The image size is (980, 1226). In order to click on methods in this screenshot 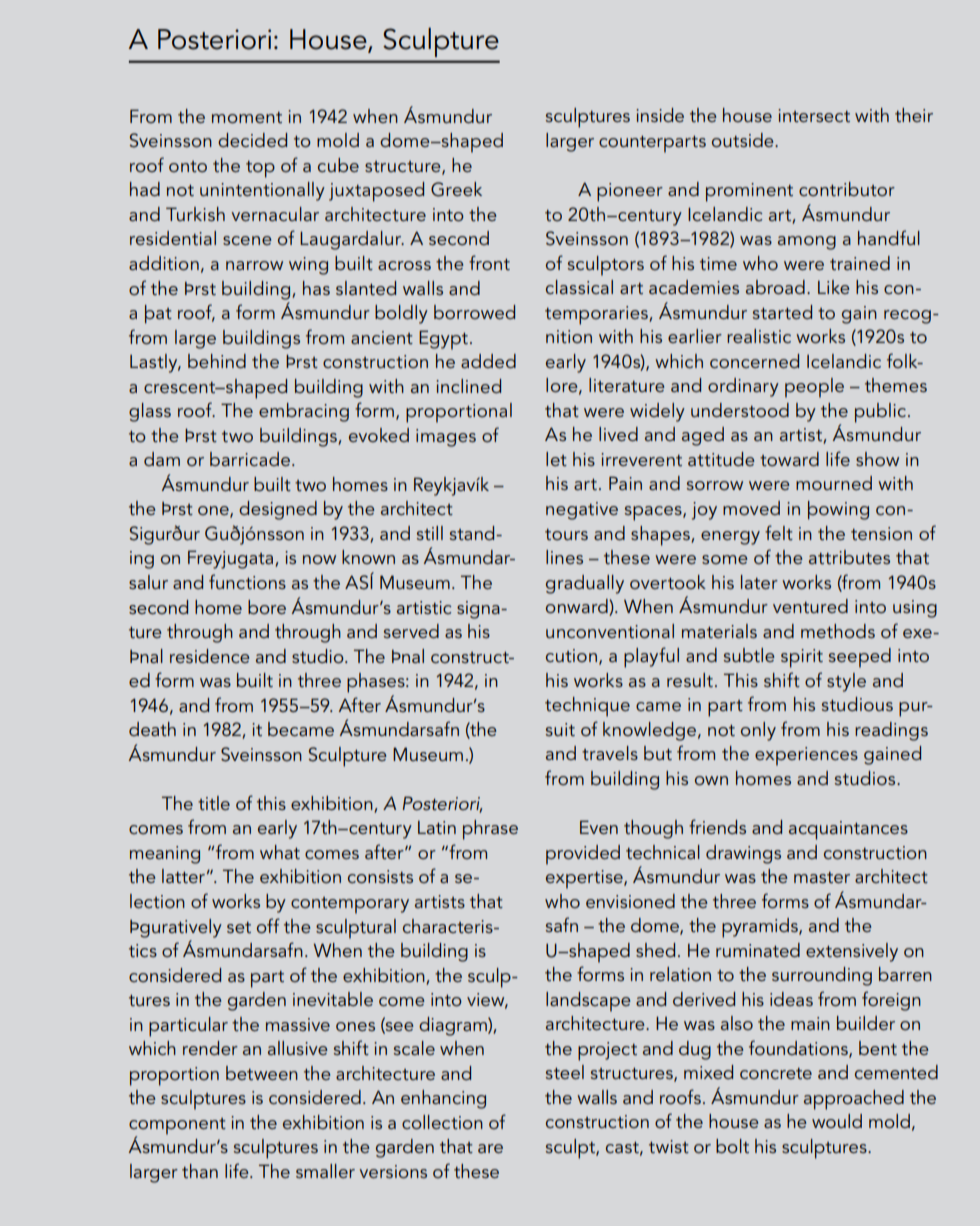, I will do `click(838, 631)`.
